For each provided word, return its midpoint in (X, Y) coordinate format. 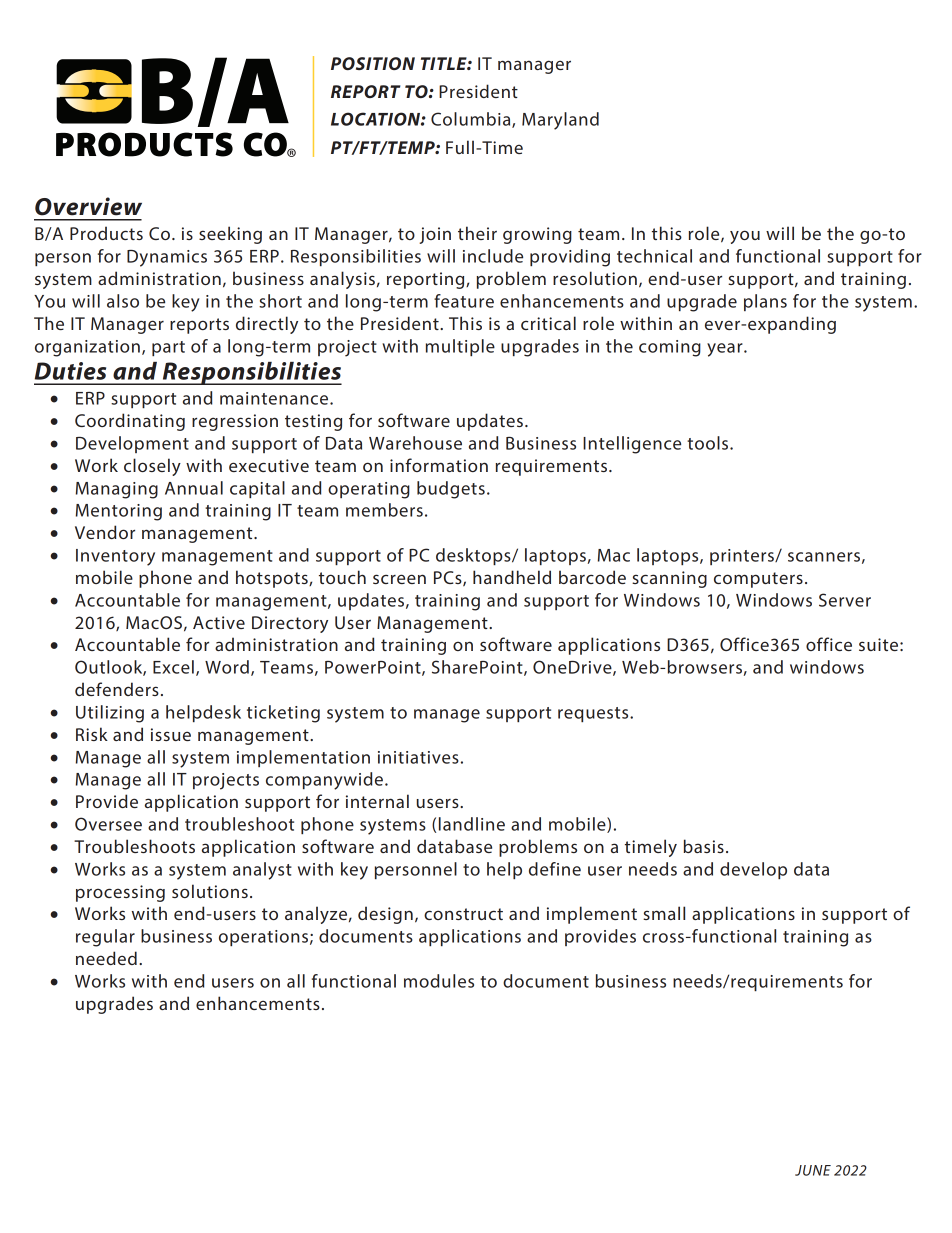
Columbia (472, 120)
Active (219, 622)
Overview (88, 206)
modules (439, 981)
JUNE (813, 1170)
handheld (512, 577)
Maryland (560, 121)
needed (106, 958)
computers (758, 580)
